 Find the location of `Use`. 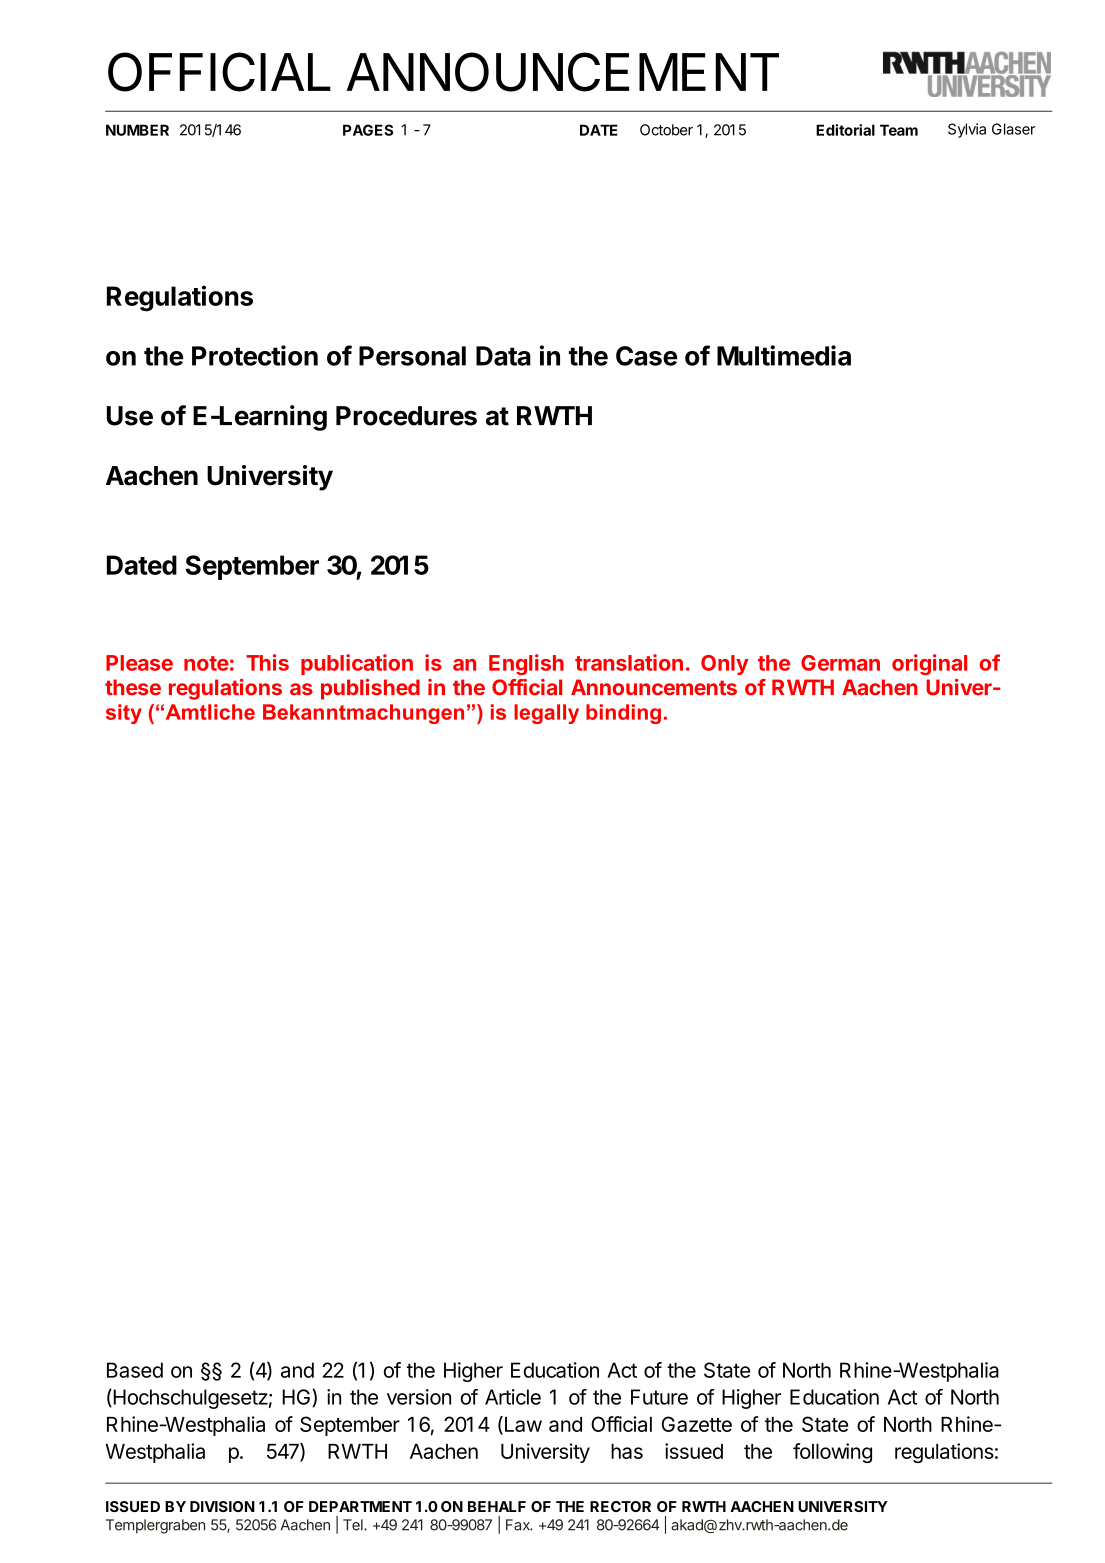

Use is located at coordinates (130, 416).
